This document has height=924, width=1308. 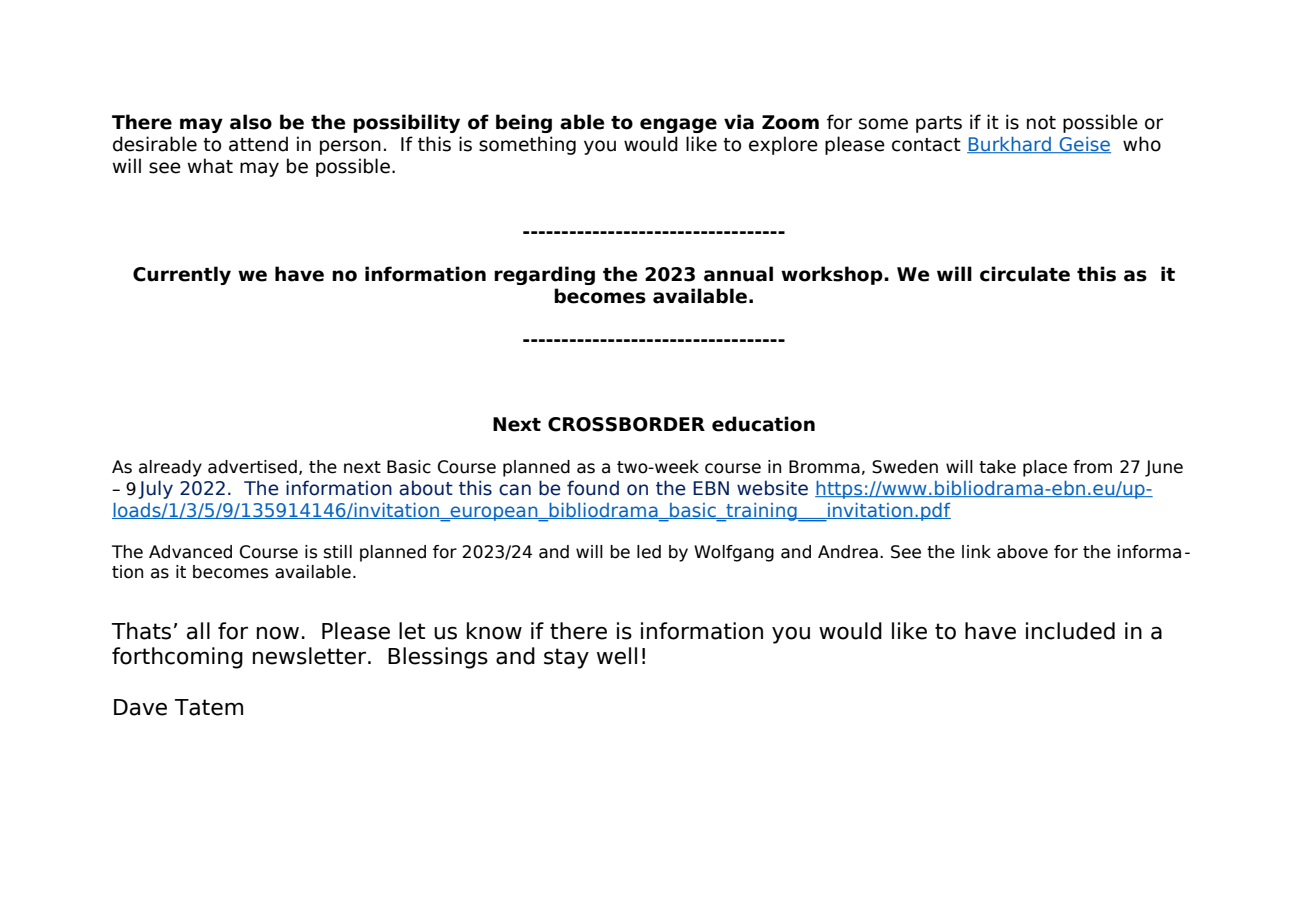 I want to click on newsletter, so click(x=311, y=656).
